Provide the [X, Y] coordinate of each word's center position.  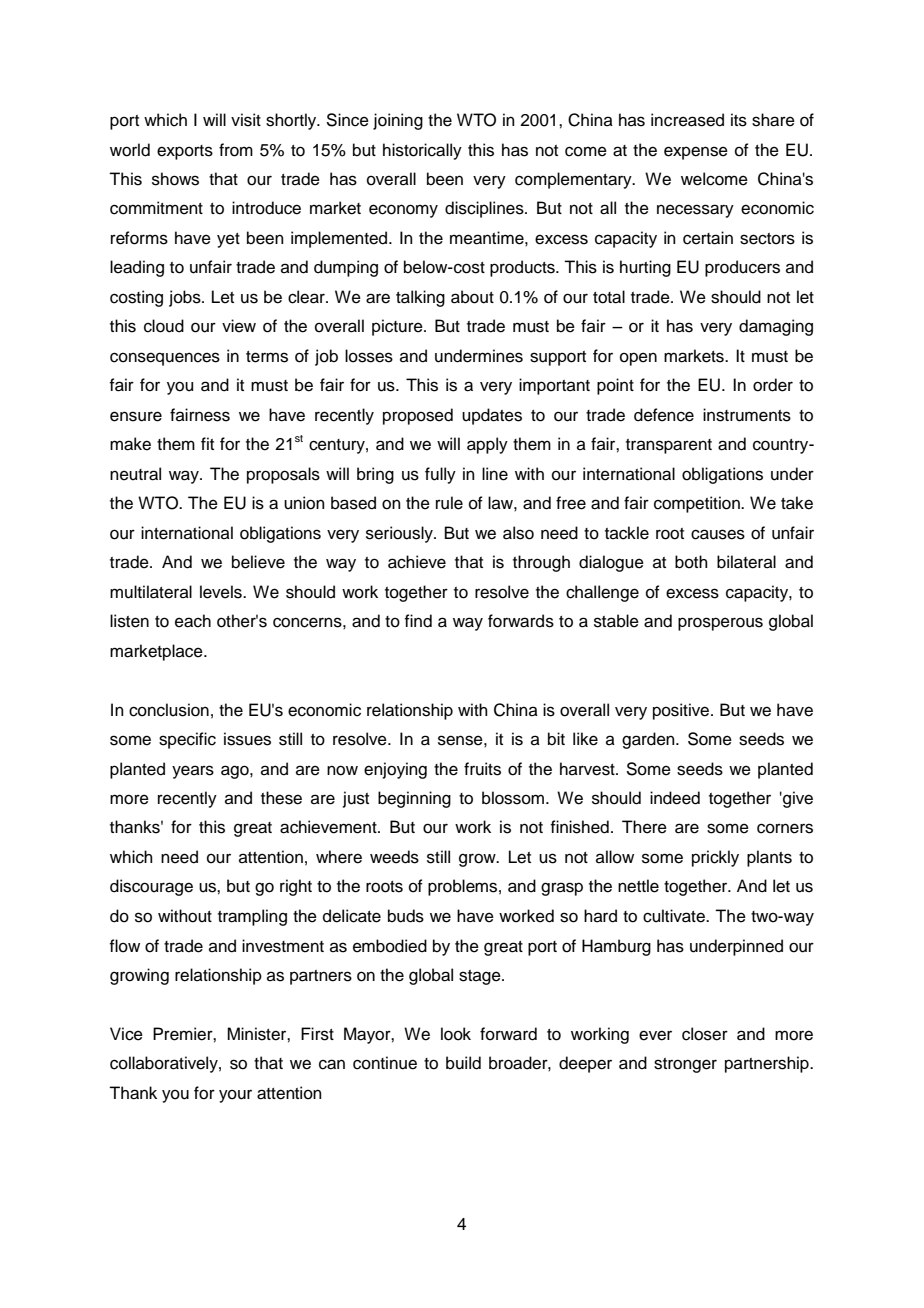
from [236, 150]
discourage [151, 887]
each [193, 621]
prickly [715, 858]
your [235, 1096]
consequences [165, 359]
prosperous [720, 624]
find [418, 621]
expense [696, 153]
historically [422, 151]
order [773, 385]
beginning [414, 799]
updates [492, 416]
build [463, 1063]
